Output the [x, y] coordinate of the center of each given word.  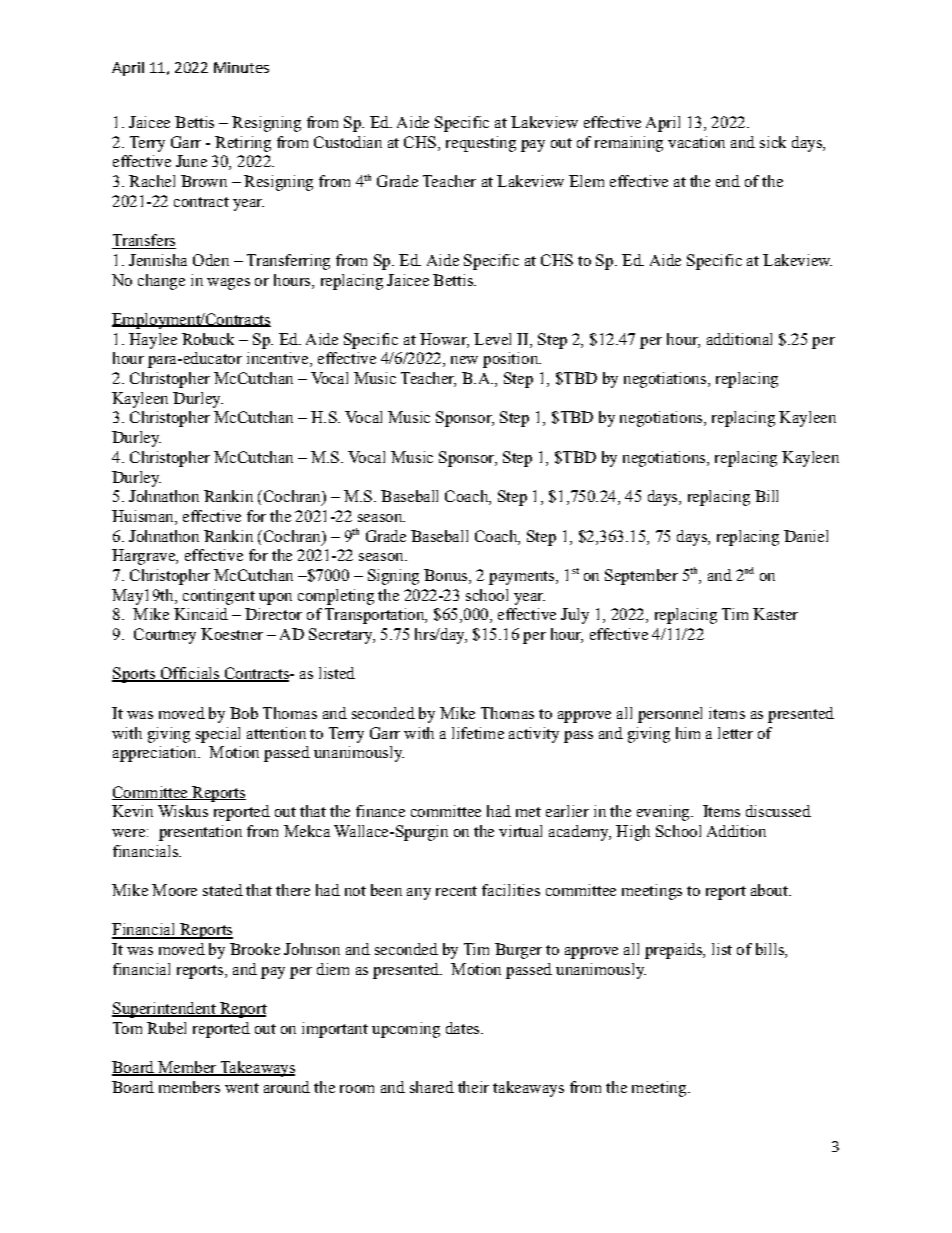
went [242, 1088]
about [770, 890]
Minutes [241, 67]
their [473, 1087]
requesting [481, 144]
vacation [696, 142]
